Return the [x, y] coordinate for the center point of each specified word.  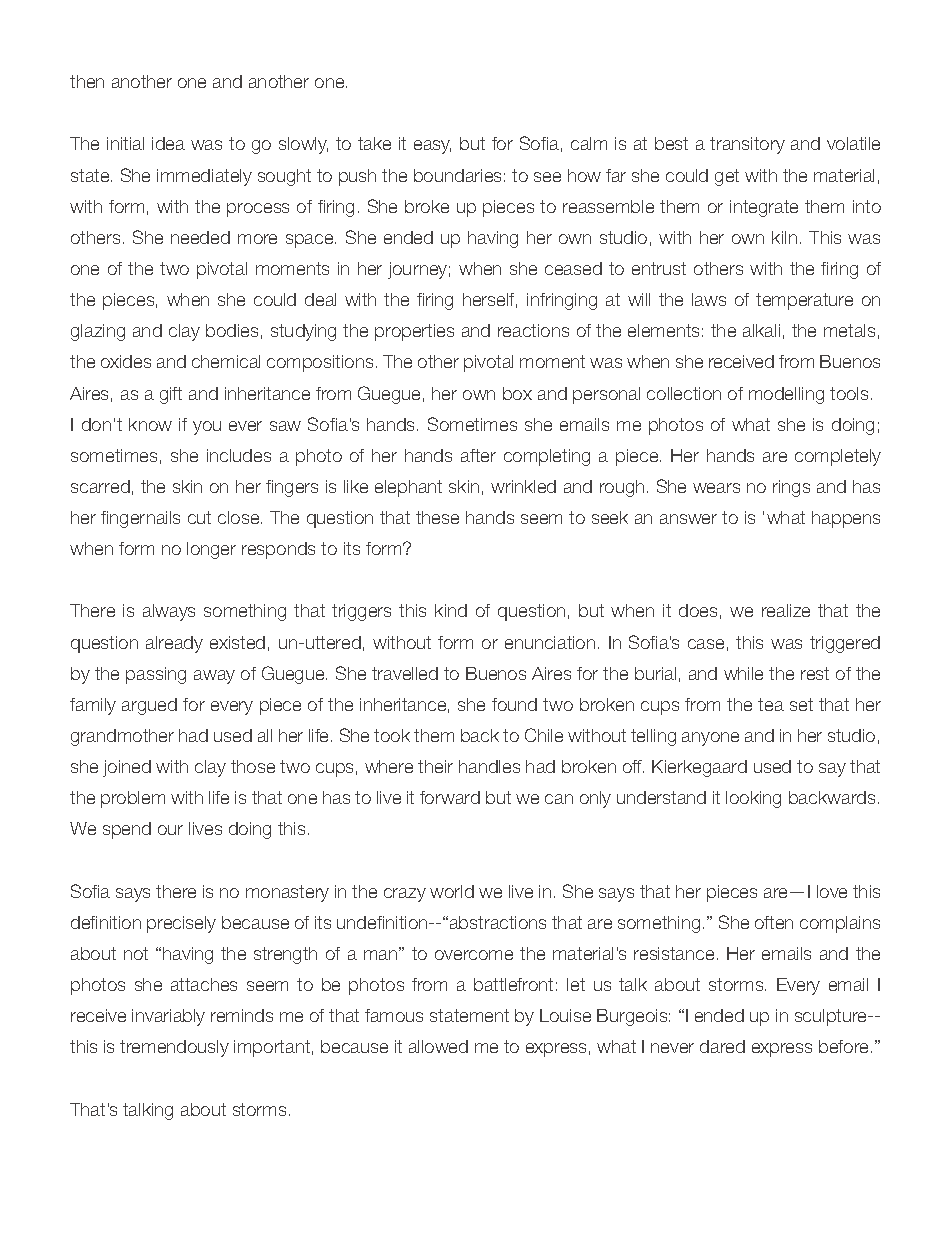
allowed [438, 1046]
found [514, 704]
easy [432, 147]
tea [771, 704]
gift [171, 395]
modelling [786, 395]
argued [149, 706]
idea [168, 143]
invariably [168, 1017]
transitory [747, 145]
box [517, 393]
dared [722, 1046]
